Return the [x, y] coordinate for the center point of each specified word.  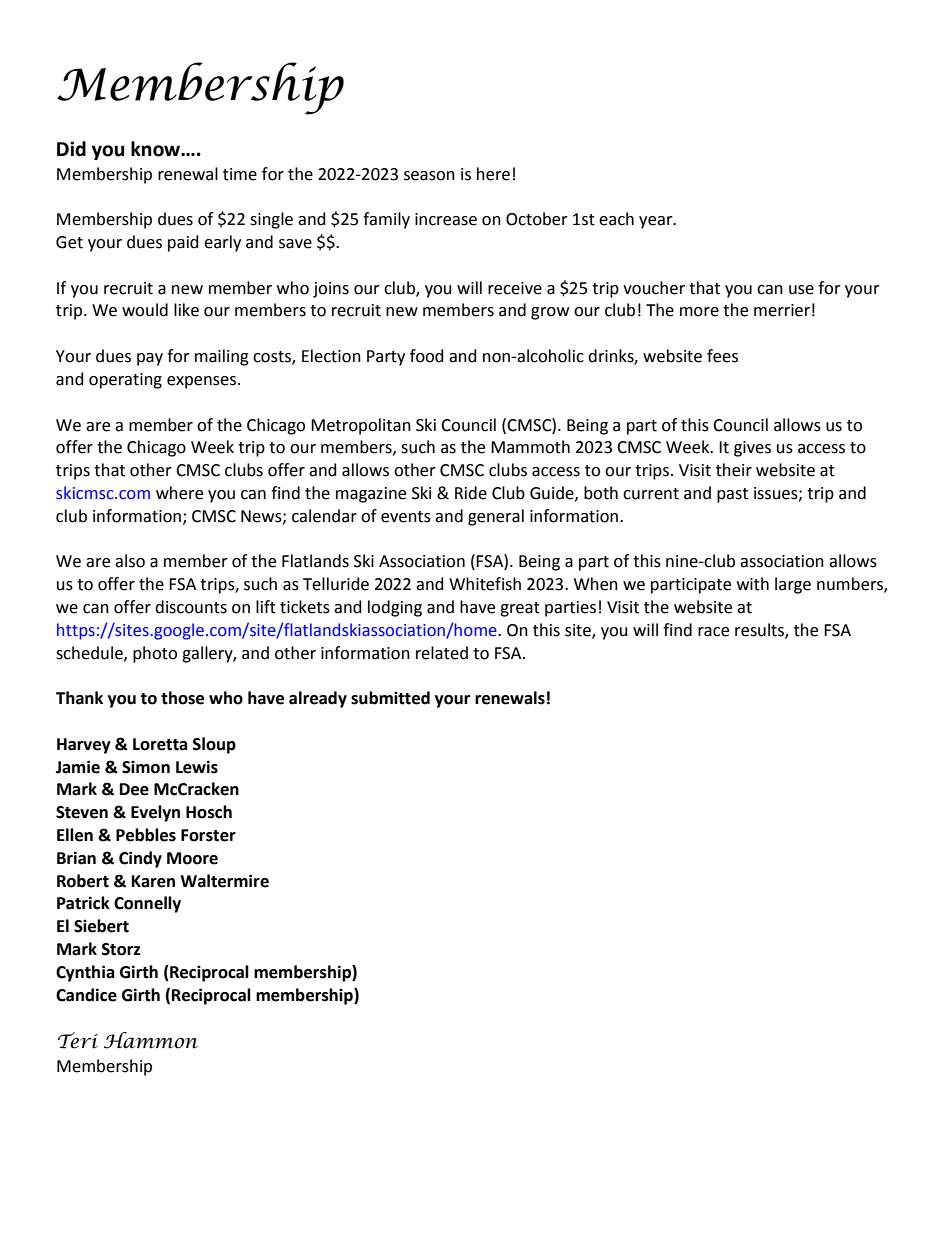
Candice [86, 995]
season [429, 176]
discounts [191, 607]
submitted [390, 698]
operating [125, 381]
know [157, 149]
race [713, 632]
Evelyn [155, 813]
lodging [395, 608]
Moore [192, 858]
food [427, 356]
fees [722, 356]
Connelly [147, 904]
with [753, 584]
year [657, 222]
